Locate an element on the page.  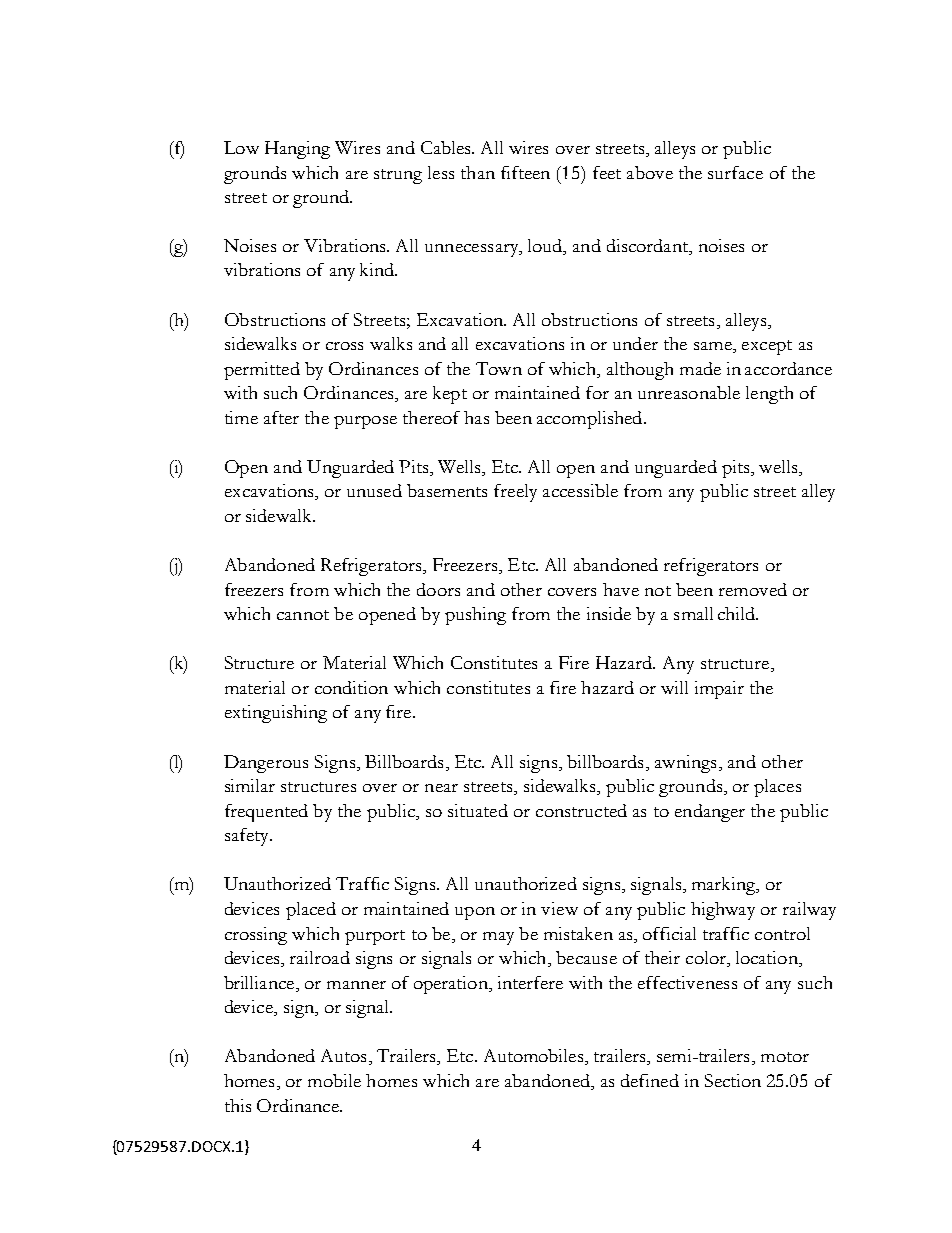
Hanging is located at coordinates (297, 150).
